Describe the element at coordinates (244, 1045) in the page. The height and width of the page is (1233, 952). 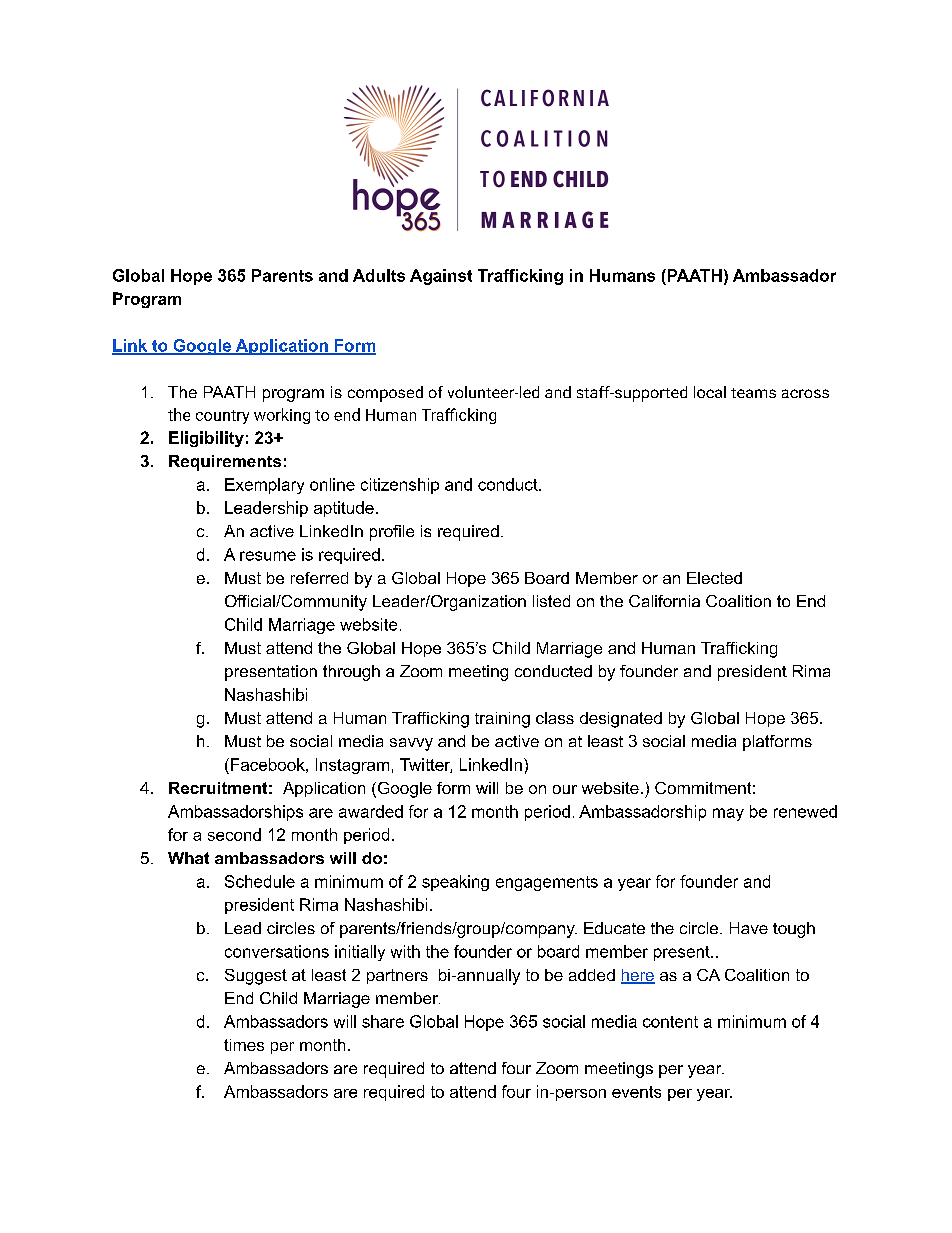
I see `times` at that location.
